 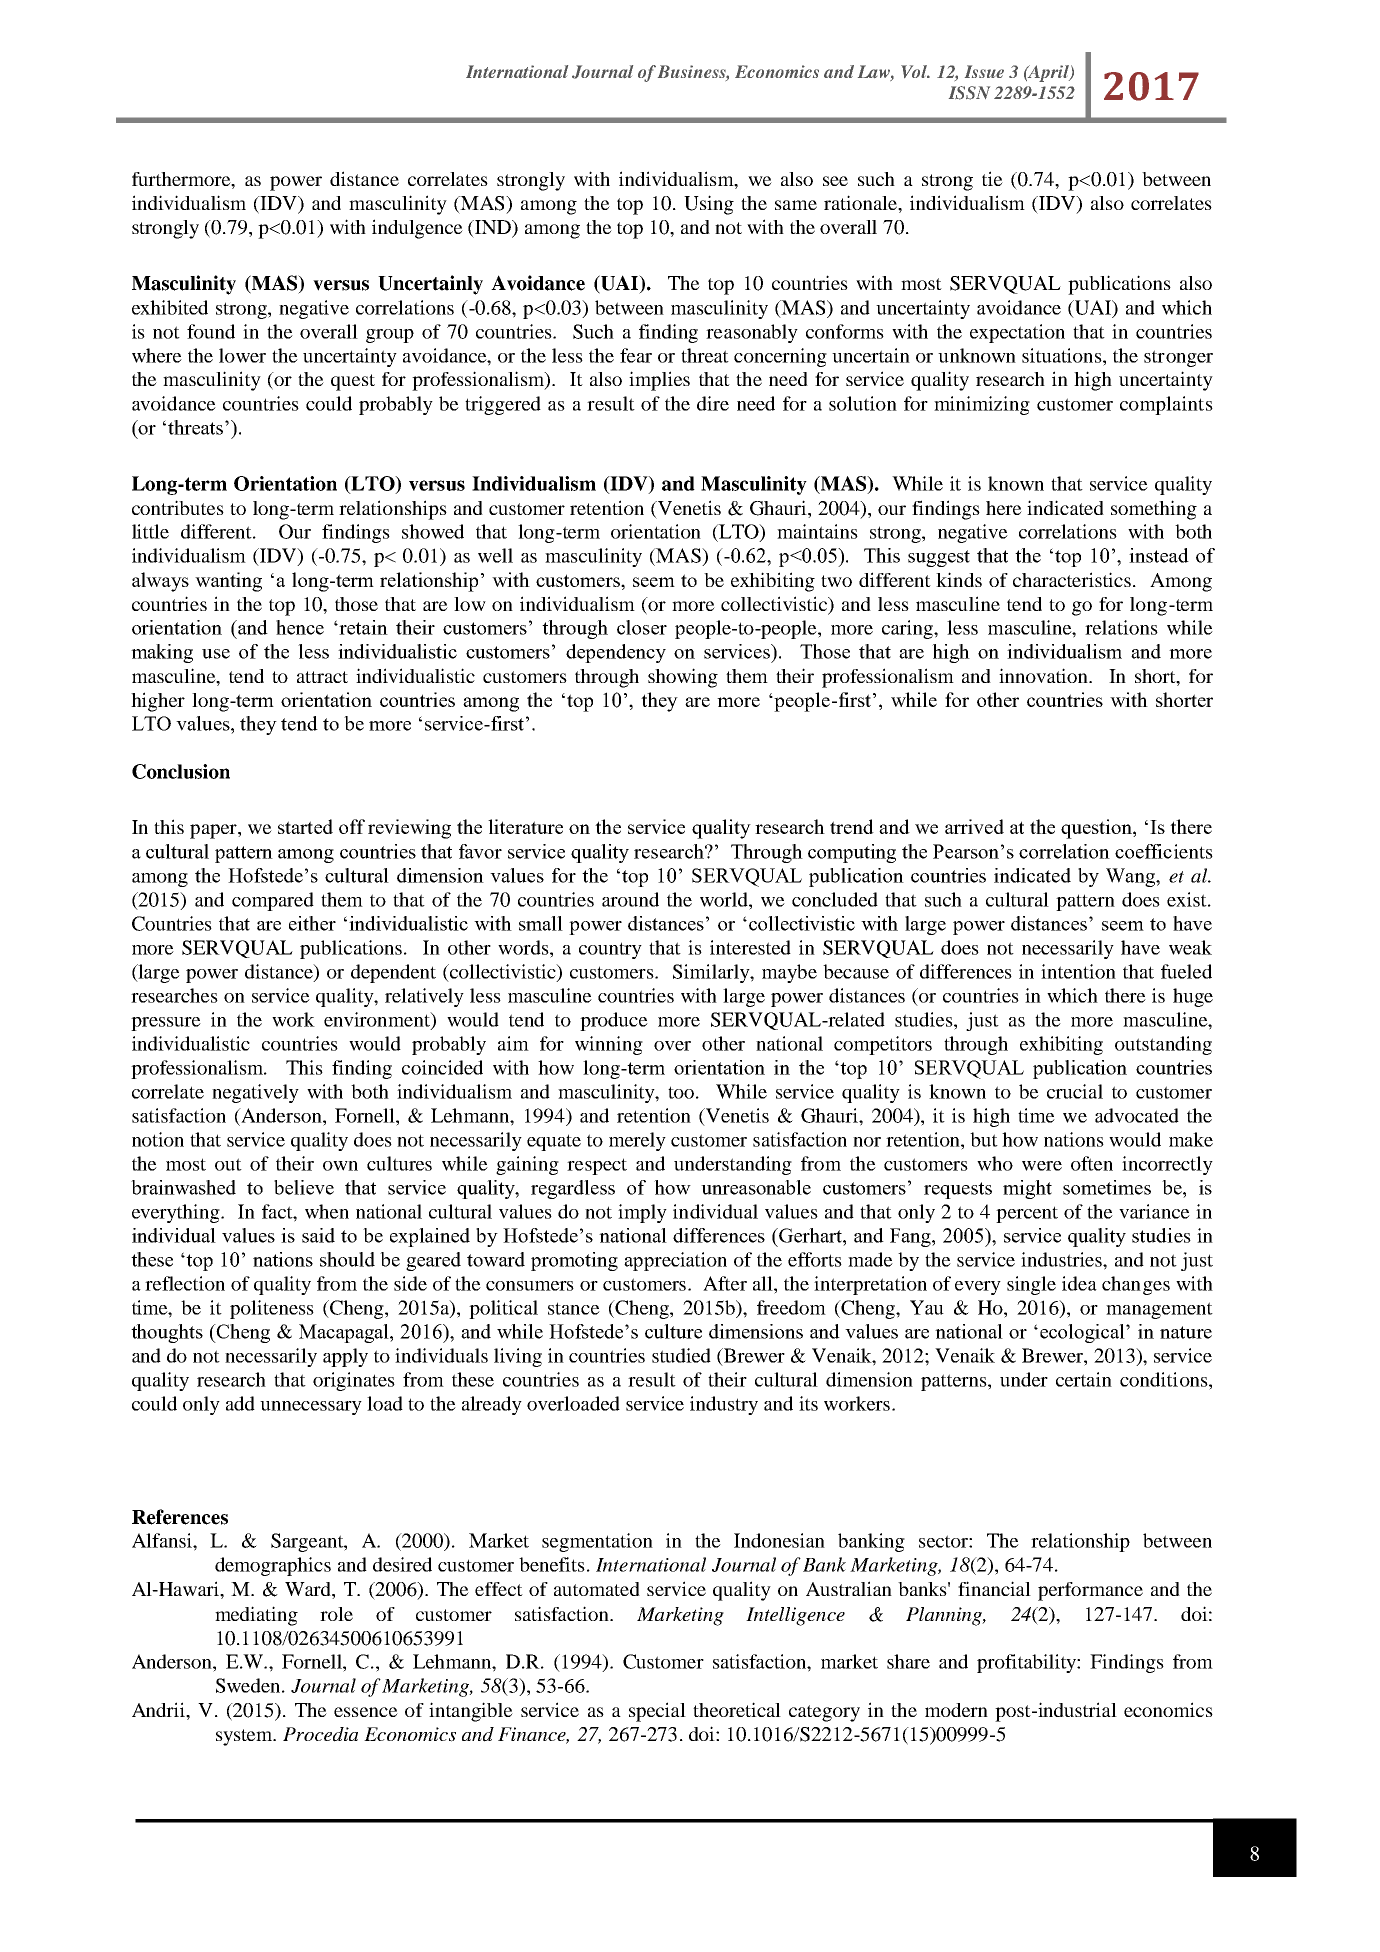 What do you see at coordinates (245, 1737) in the screenshot?
I see `system` at bounding box center [245, 1737].
